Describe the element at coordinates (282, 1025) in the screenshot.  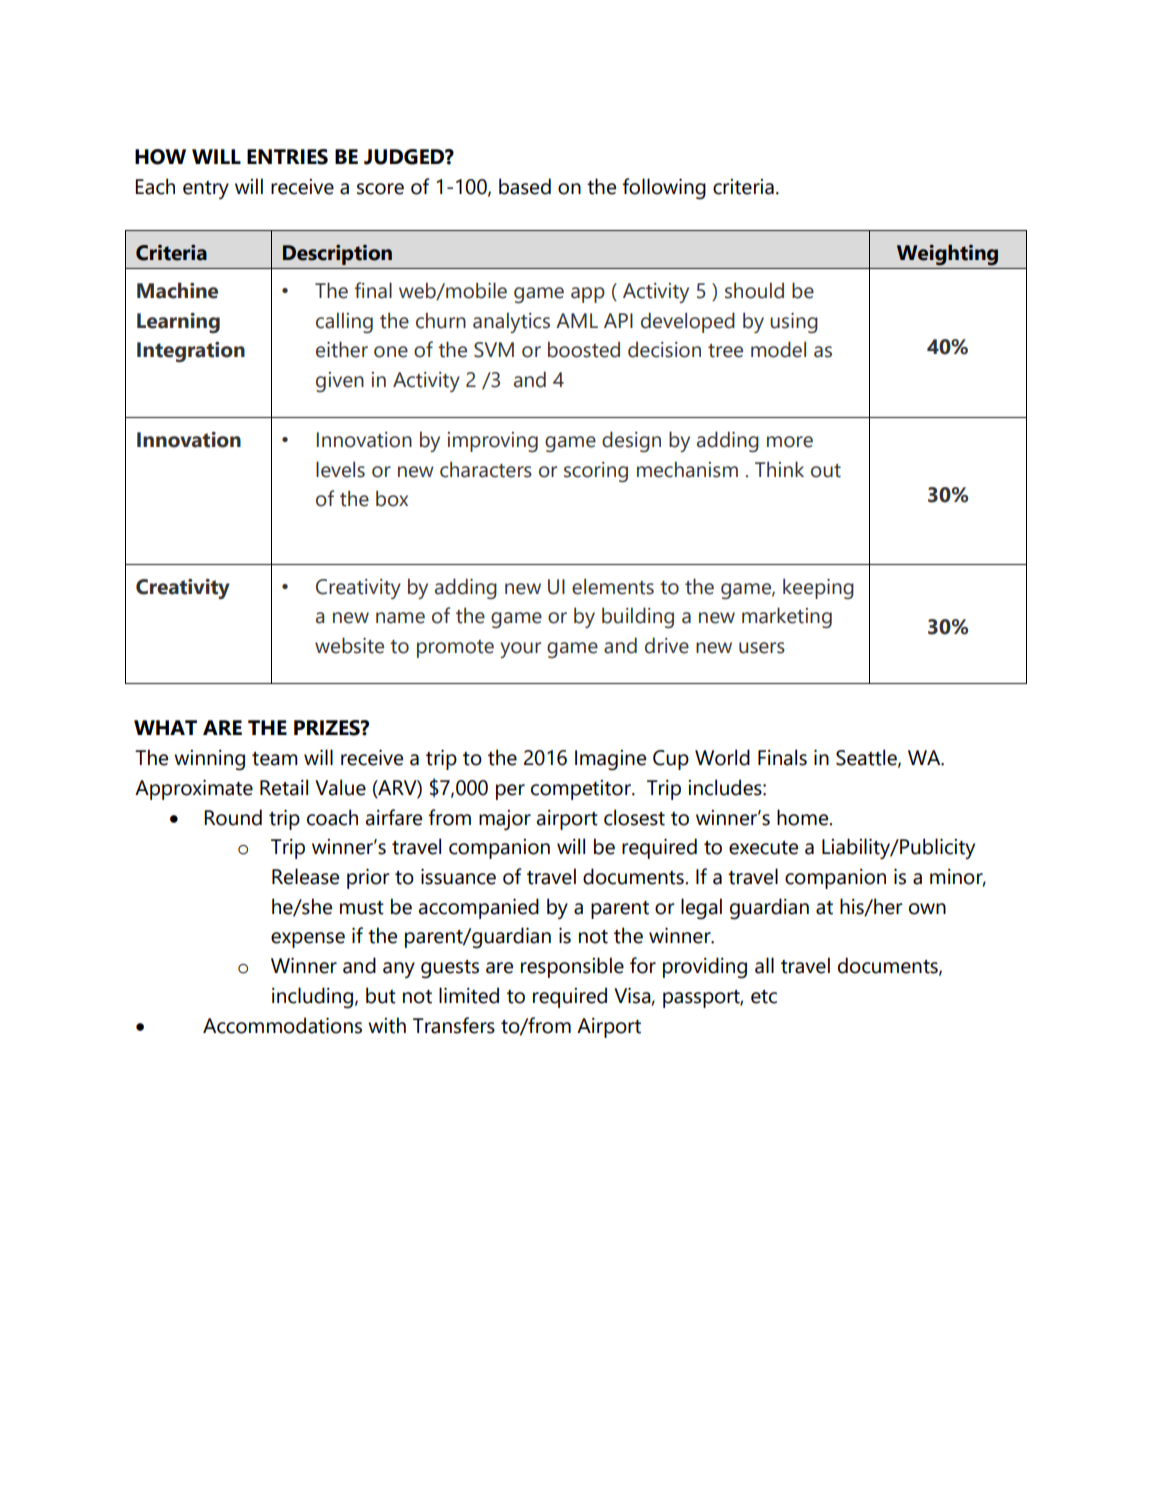
I see `Accommodations` at that location.
